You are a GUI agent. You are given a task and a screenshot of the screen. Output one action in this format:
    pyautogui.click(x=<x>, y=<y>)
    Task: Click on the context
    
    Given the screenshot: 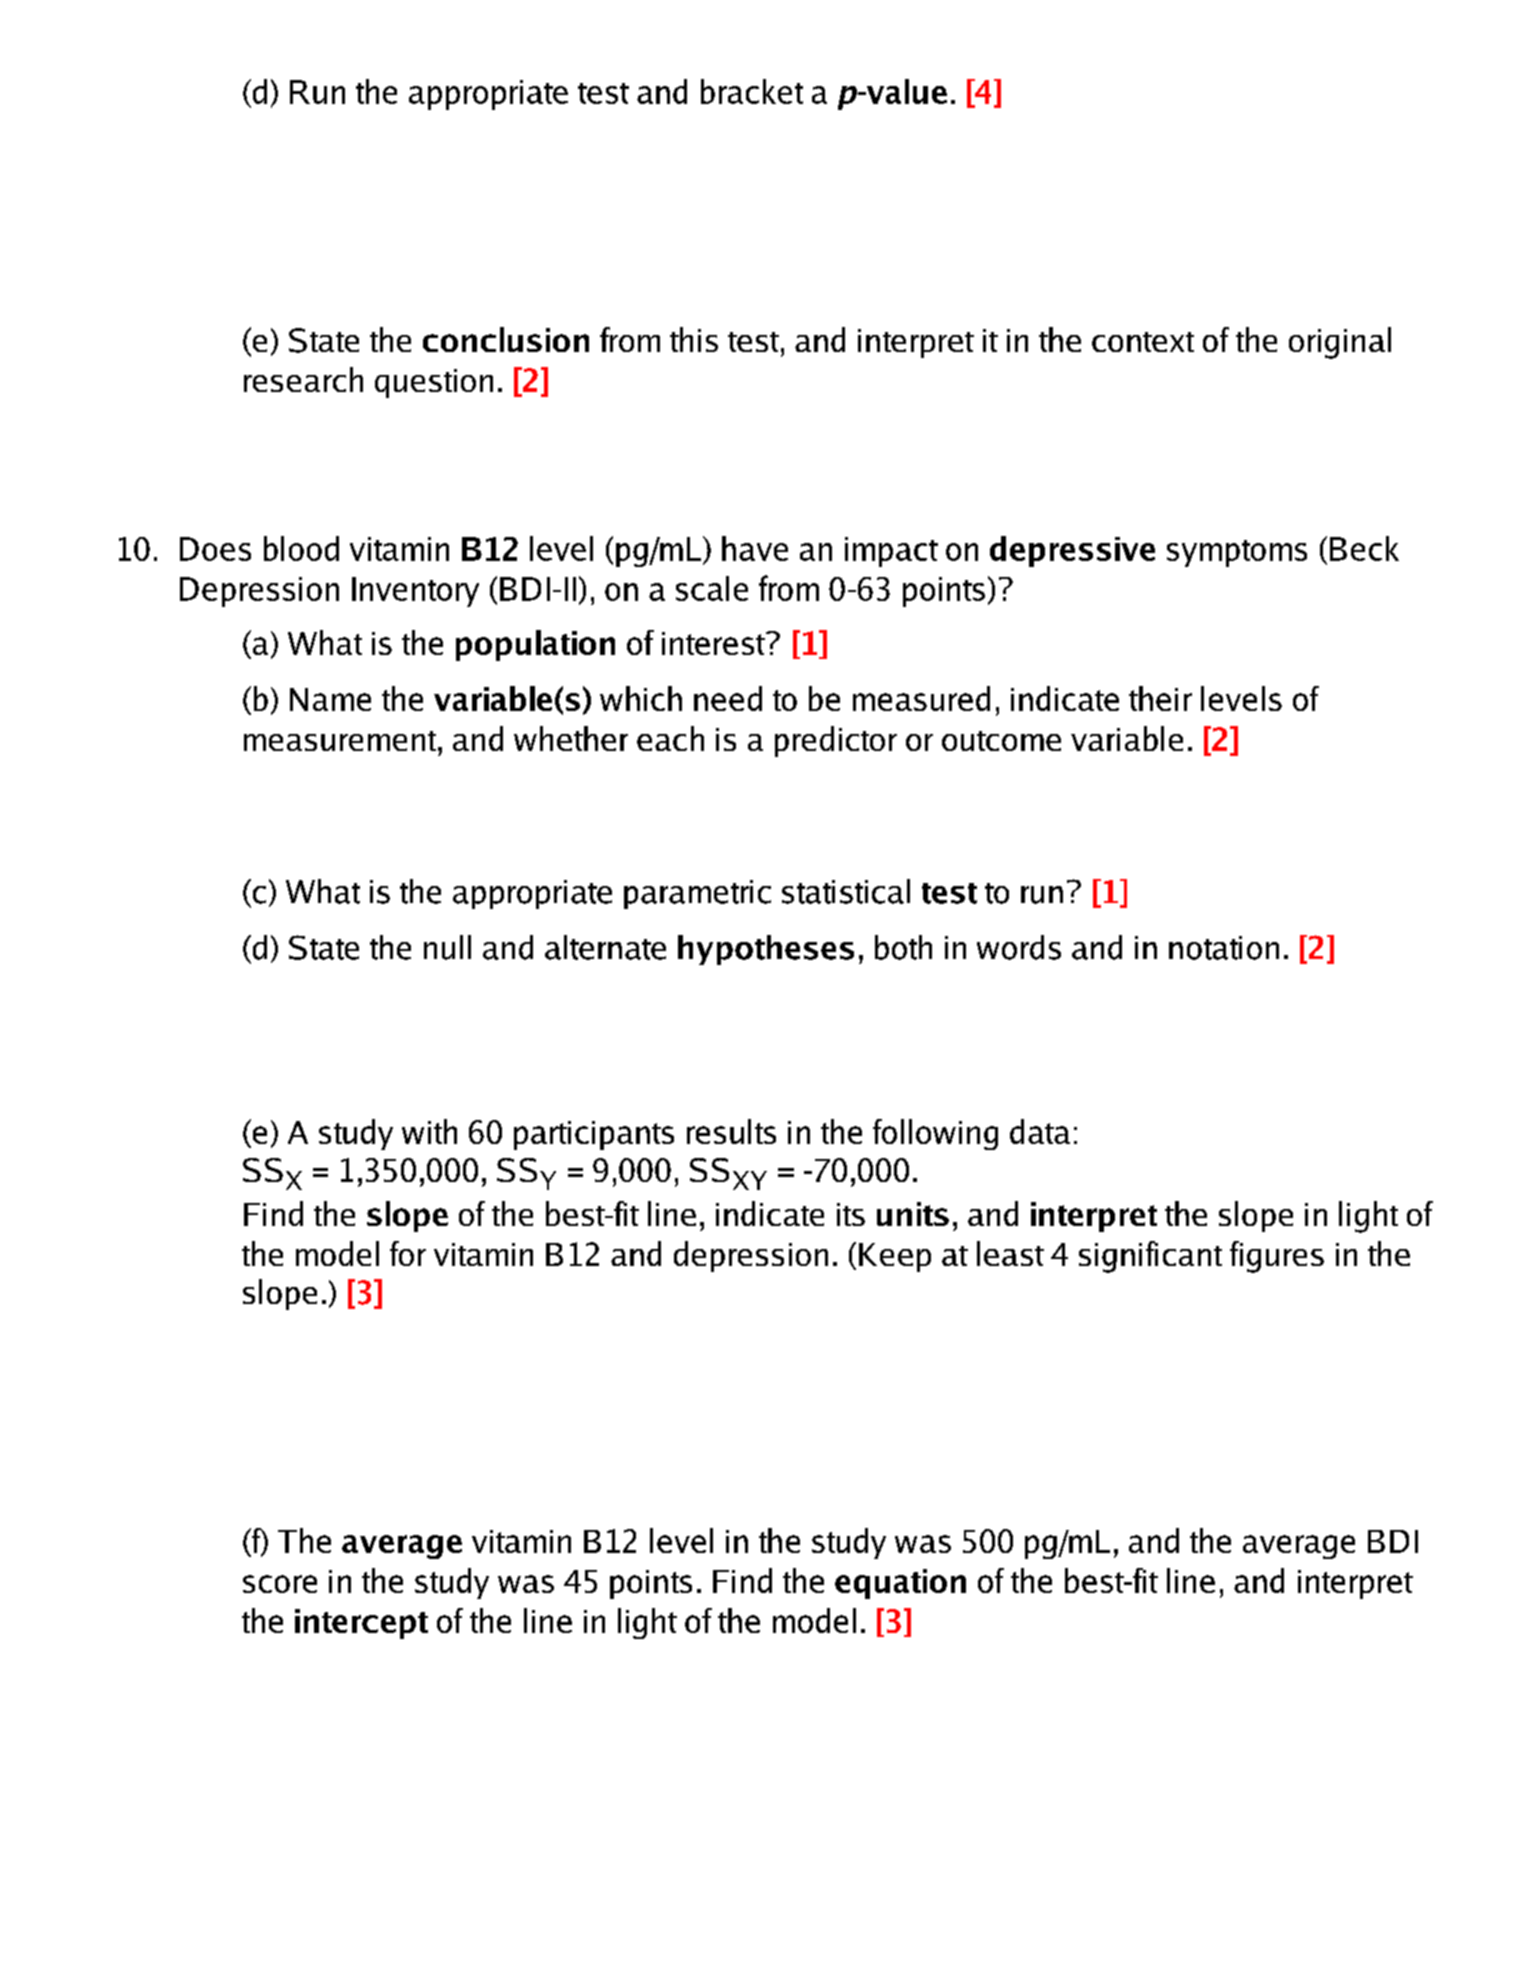 What is the action you would take?
    pyautogui.click(x=1143, y=342)
